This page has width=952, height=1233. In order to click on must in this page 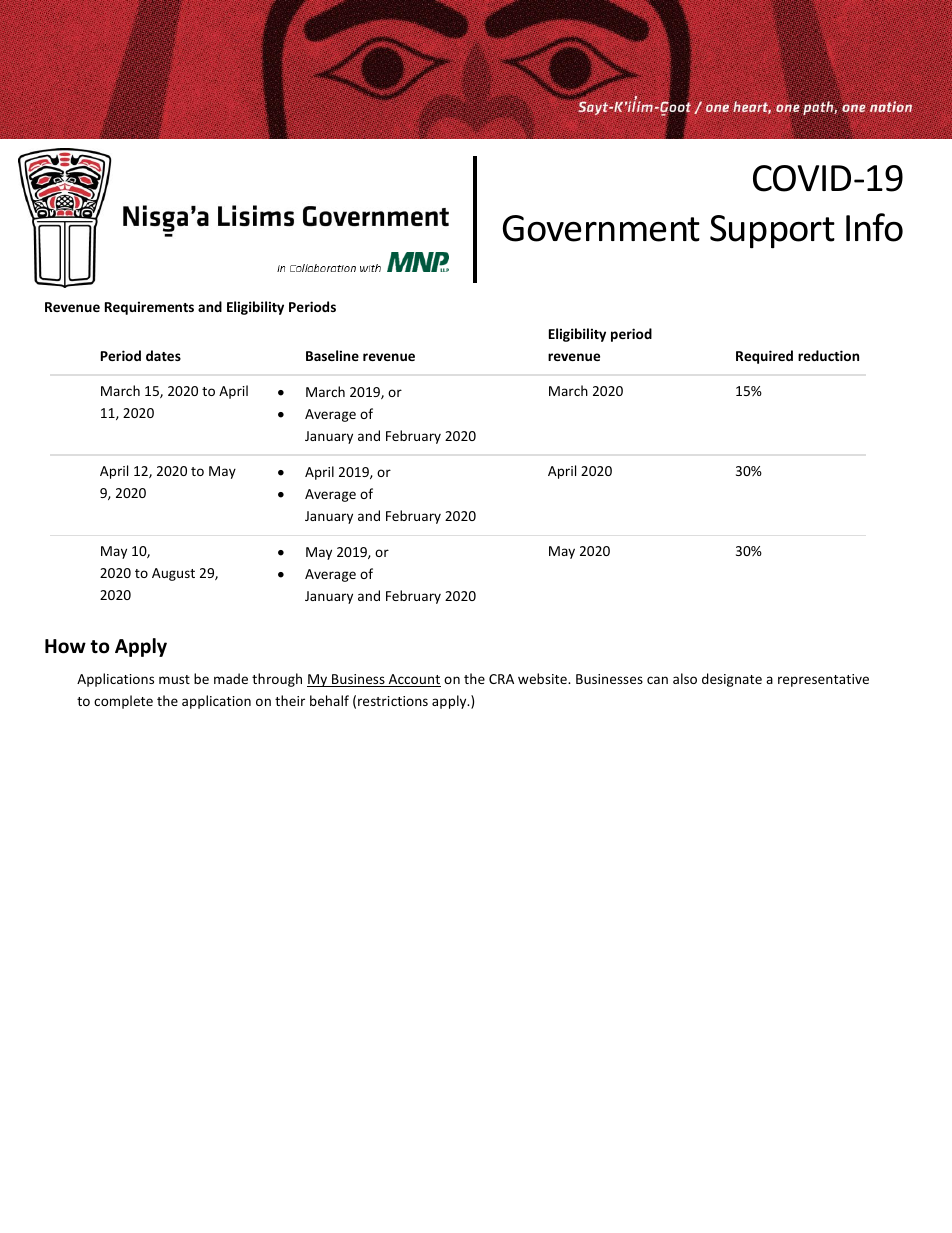, I will do `click(174, 679)`.
